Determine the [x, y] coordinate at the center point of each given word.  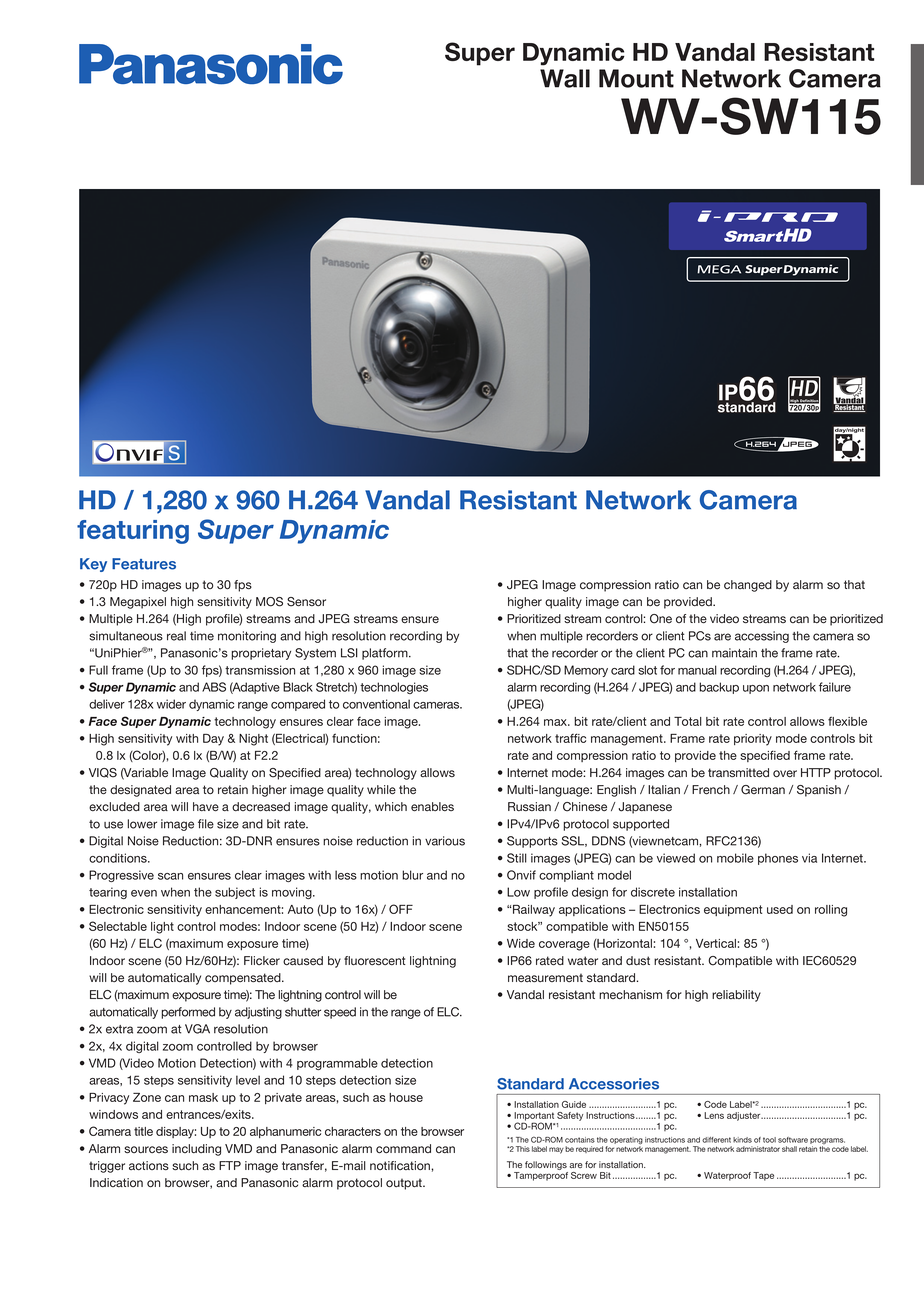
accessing [762, 637]
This [523, 1149]
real [176, 636]
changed [748, 586]
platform [386, 654]
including [196, 1150]
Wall [565, 78]
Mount [636, 78]
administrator [758, 1149]
